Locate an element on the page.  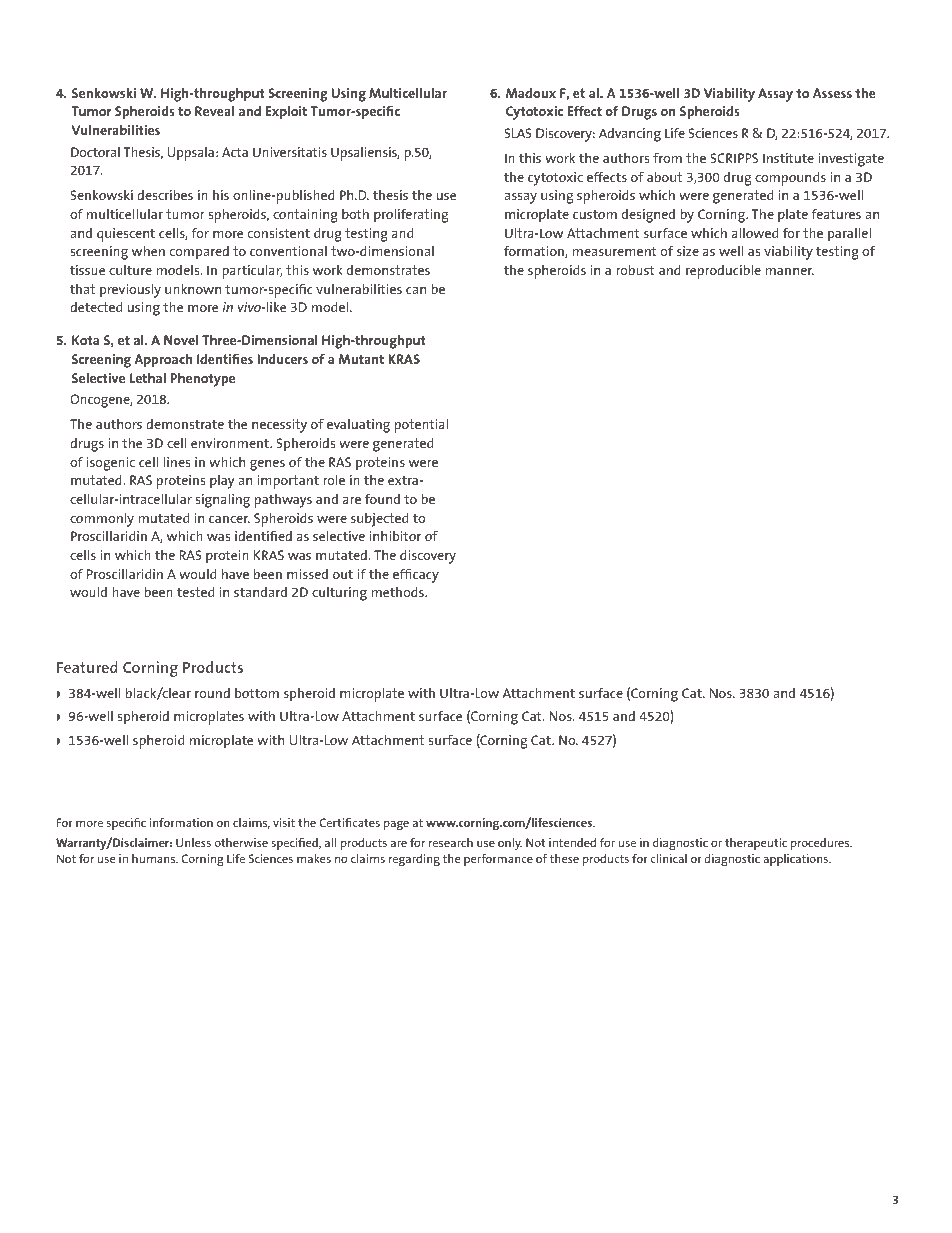
potential is located at coordinates (421, 425).
